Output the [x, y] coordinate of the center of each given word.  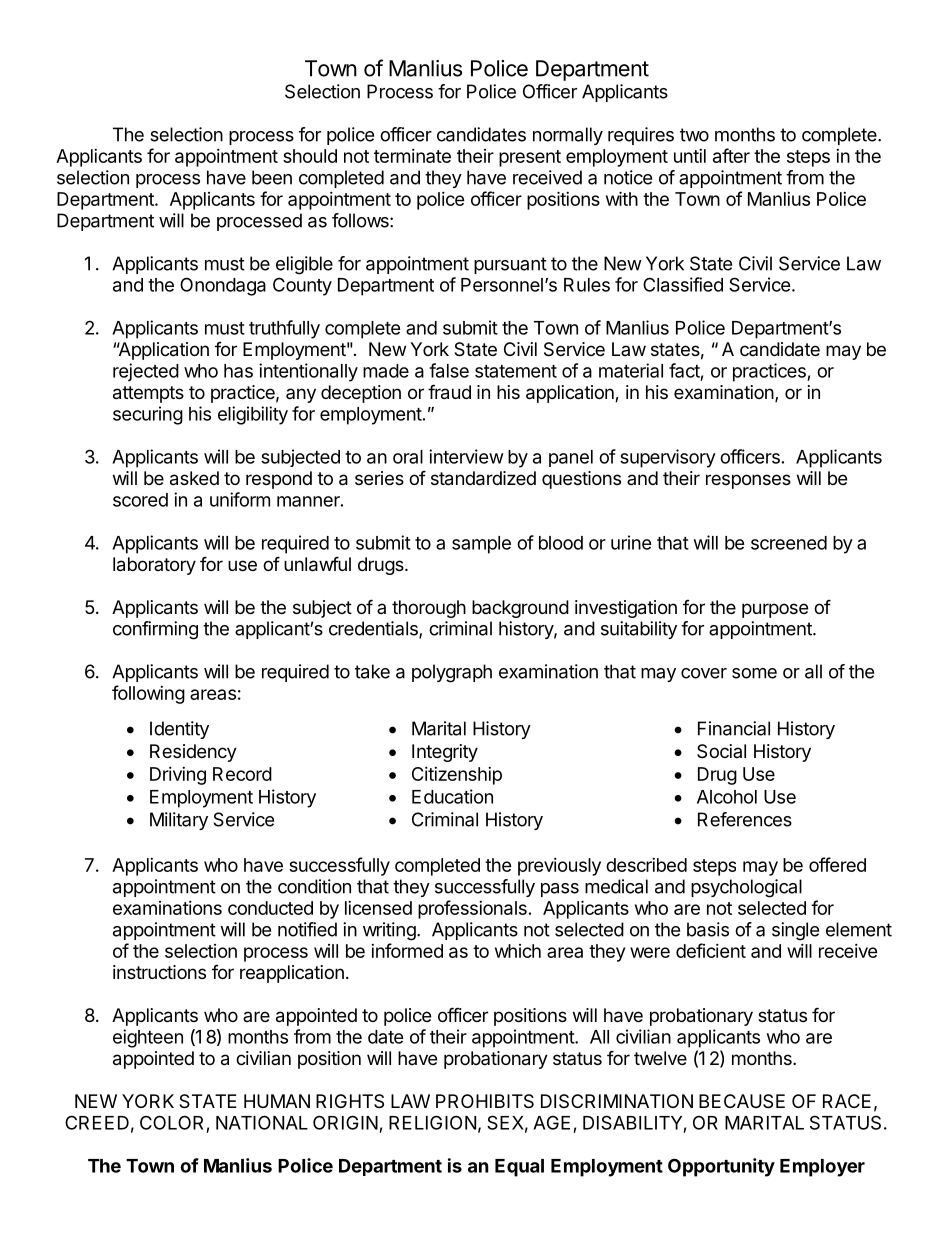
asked [194, 478]
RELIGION [432, 1122]
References [745, 819]
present [530, 158]
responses [748, 481]
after [731, 155]
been [272, 177]
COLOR [171, 1122]
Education [452, 796]
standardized [483, 478]
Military [179, 821]
